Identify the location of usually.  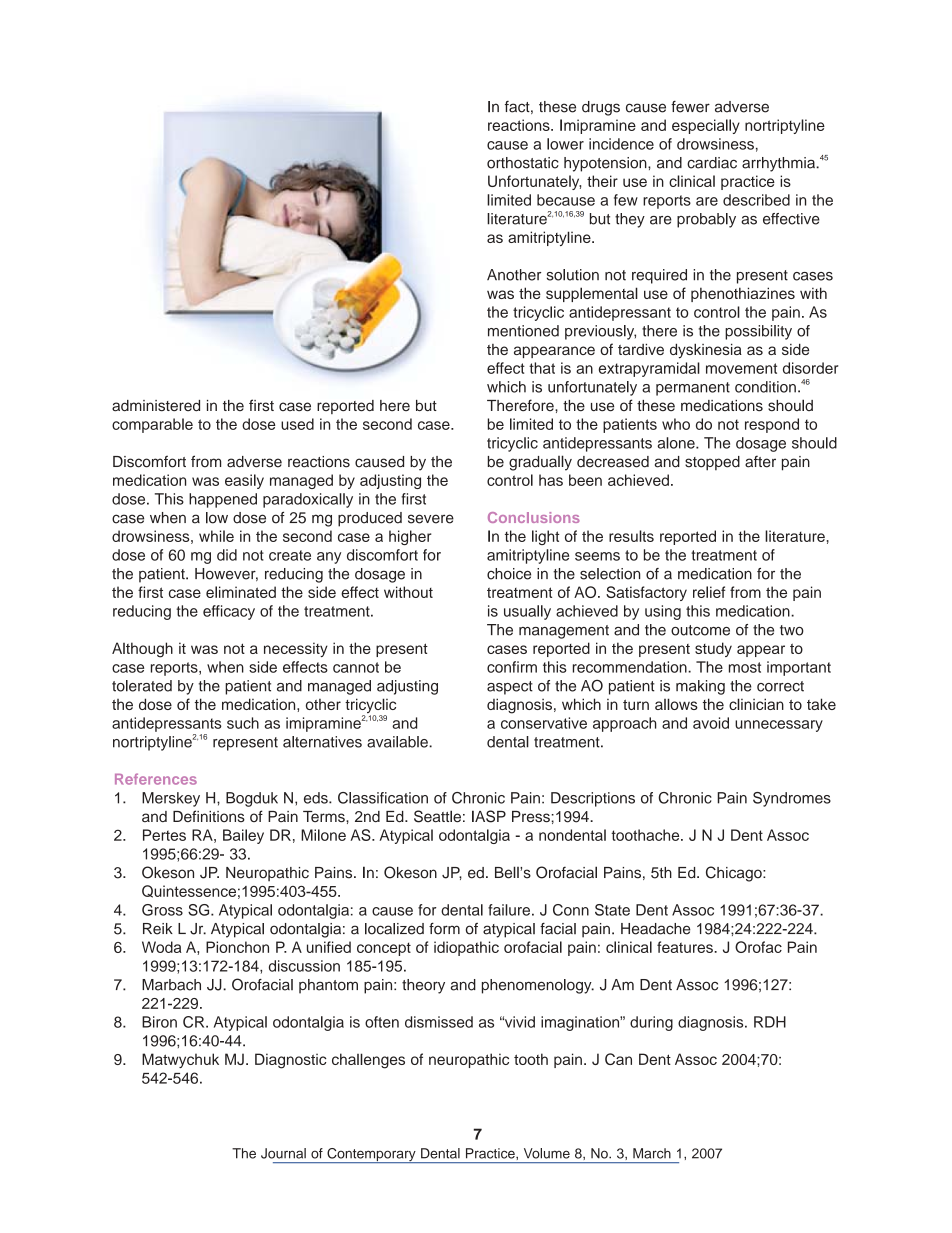
(527, 612).
